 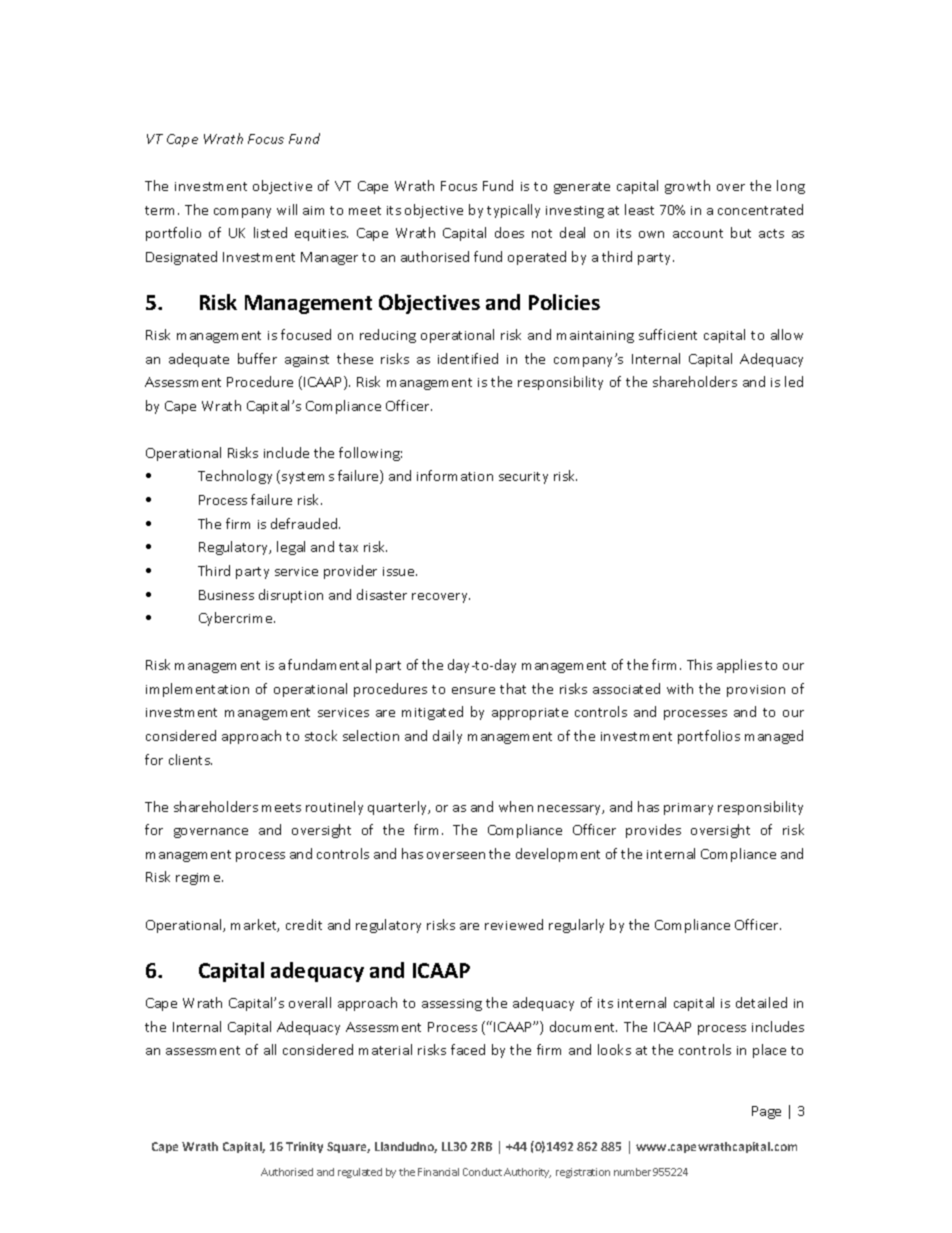 What do you see at coordinates (304, 1147) in the page?
I see `Trinity` at bounding box center [304, 1147].
